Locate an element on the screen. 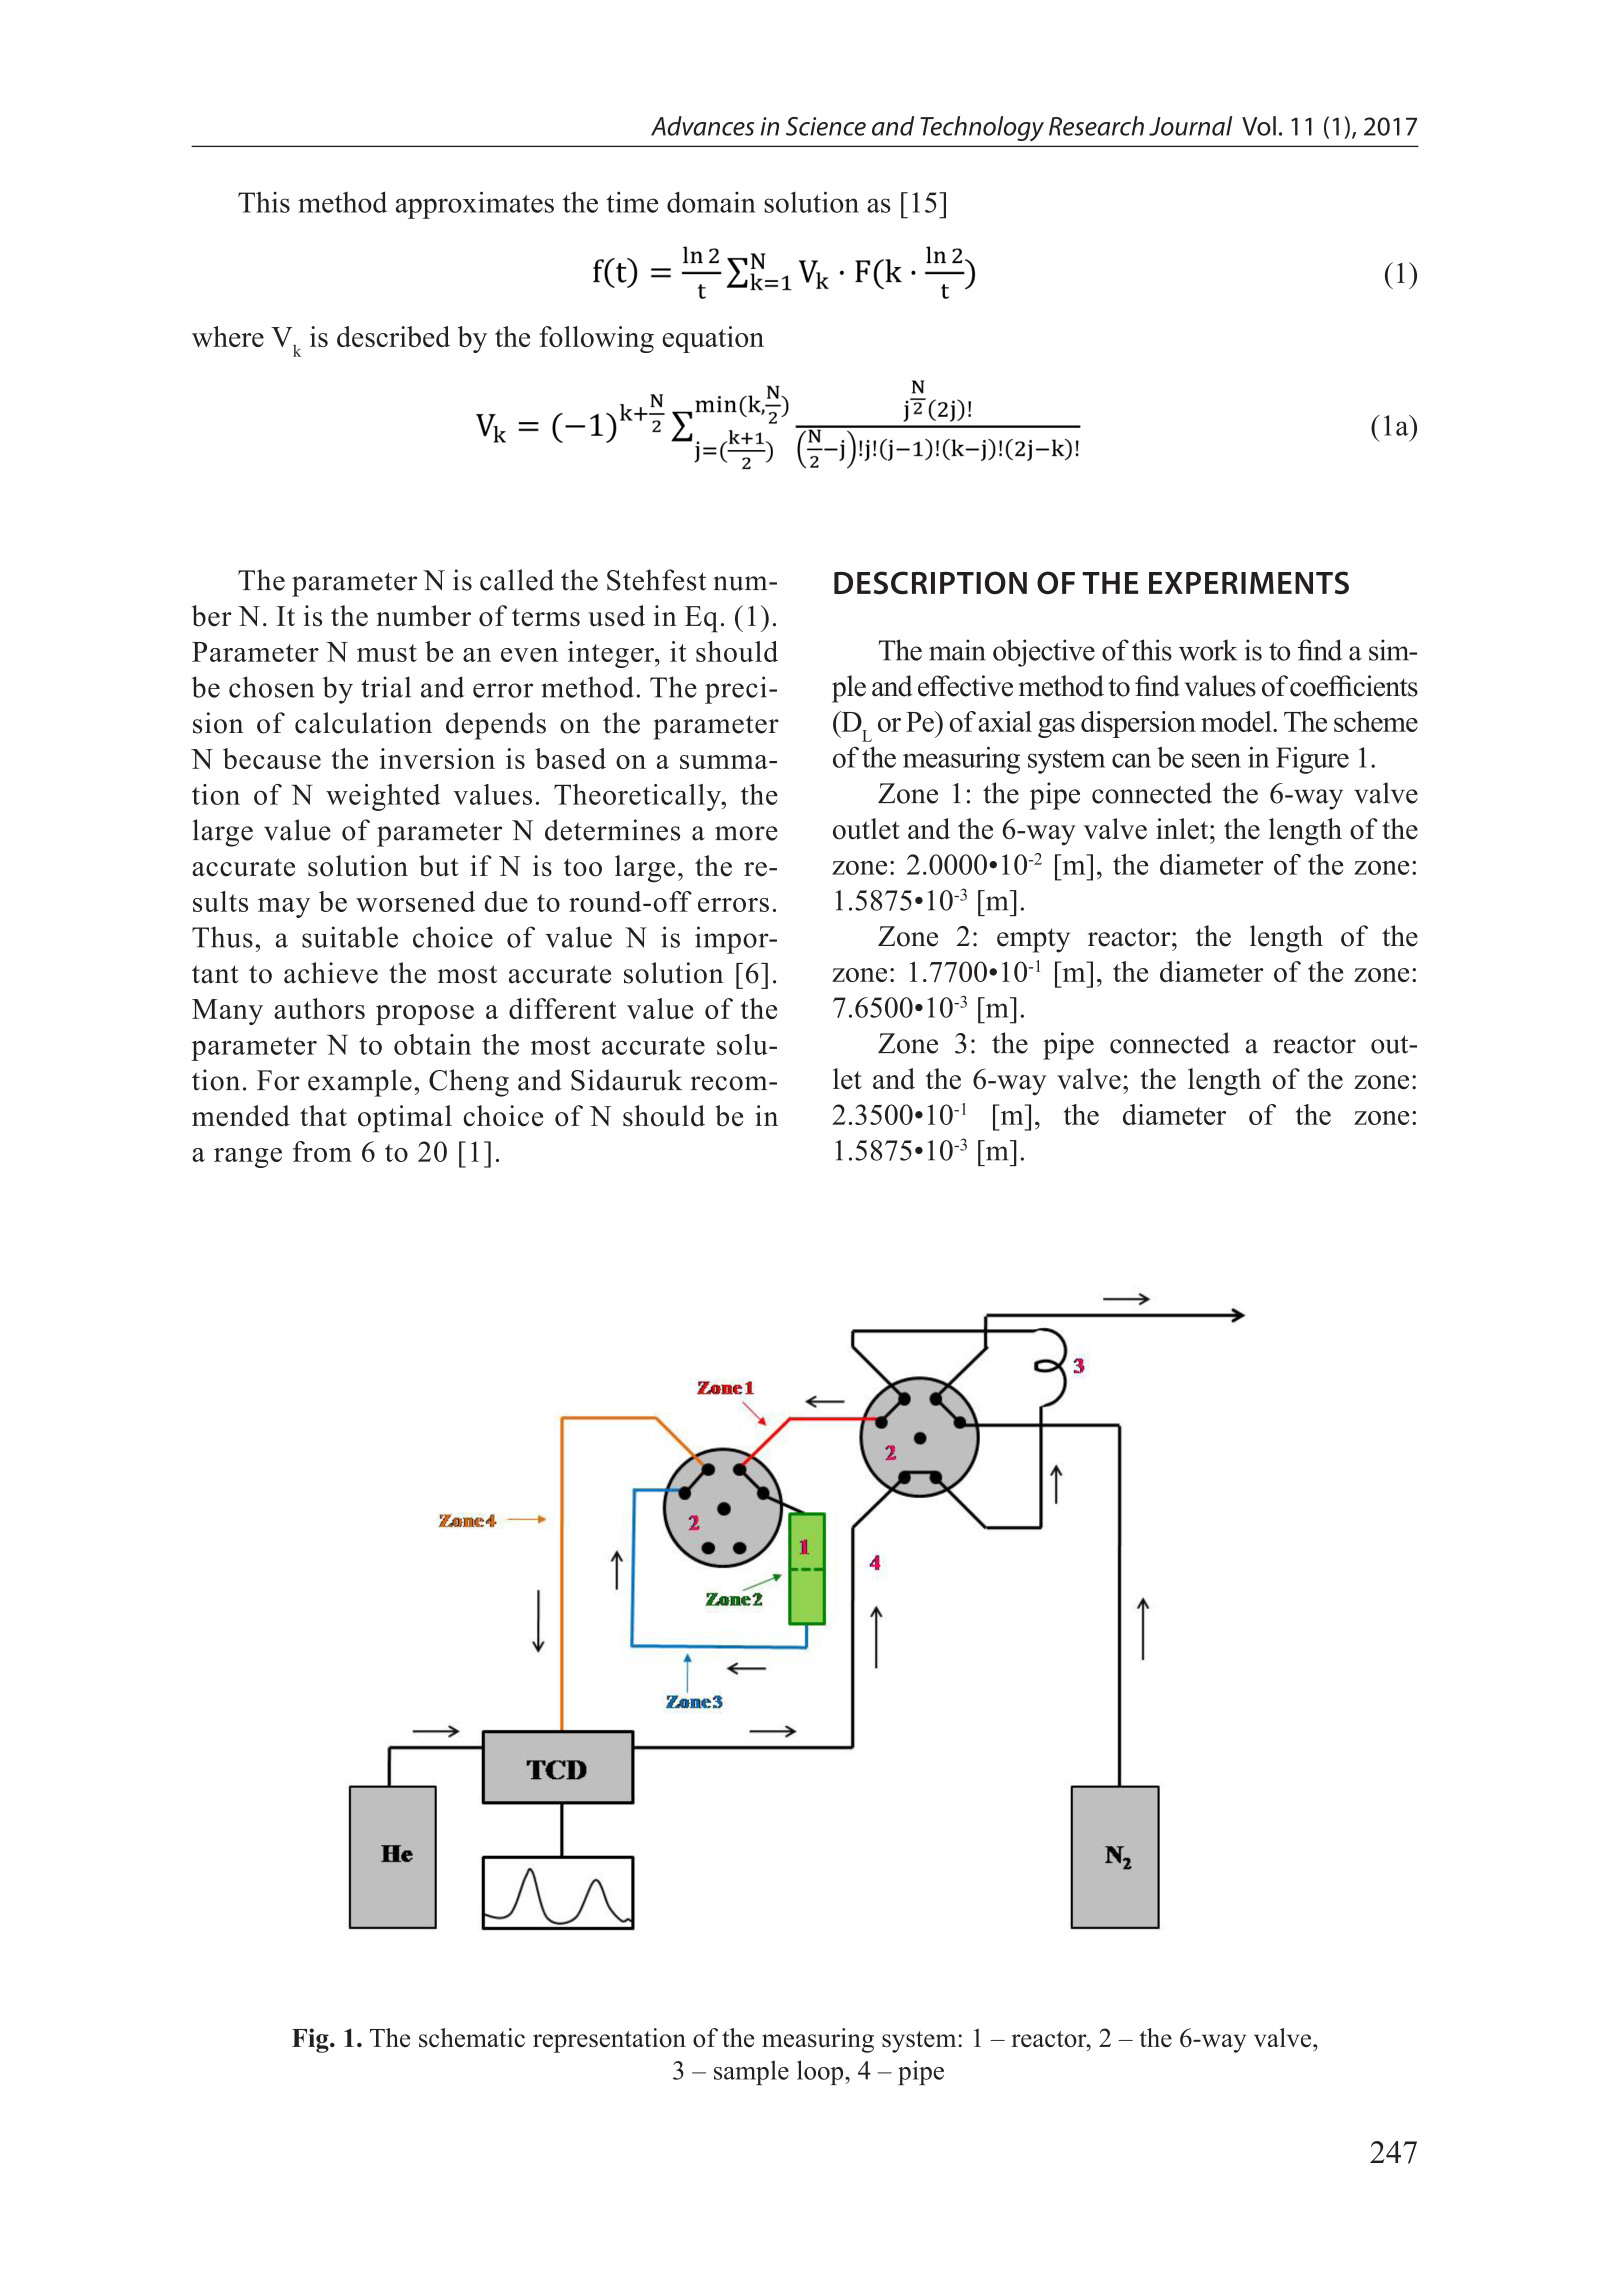 This screenshot has width=1610, height=2278. Vol is located at coordinates (1259, 126).
